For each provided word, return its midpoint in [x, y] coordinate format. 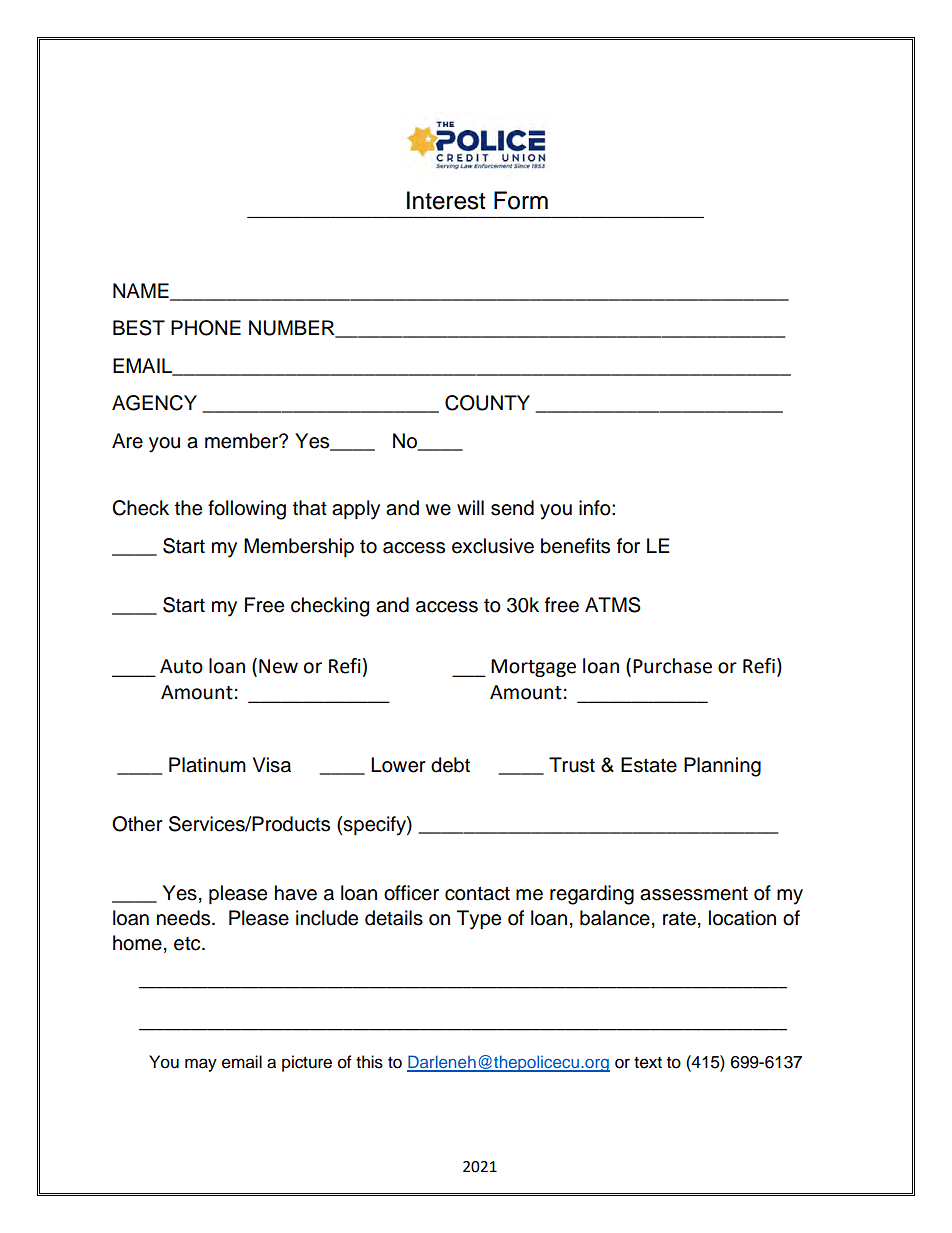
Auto [181, 666]
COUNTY [487, 403]
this [369, 1062]
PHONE [206, 328]
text [648, 1063]
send [512, 508]
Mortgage [533, 668]
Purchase [672, 666]
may [201, 1065]
